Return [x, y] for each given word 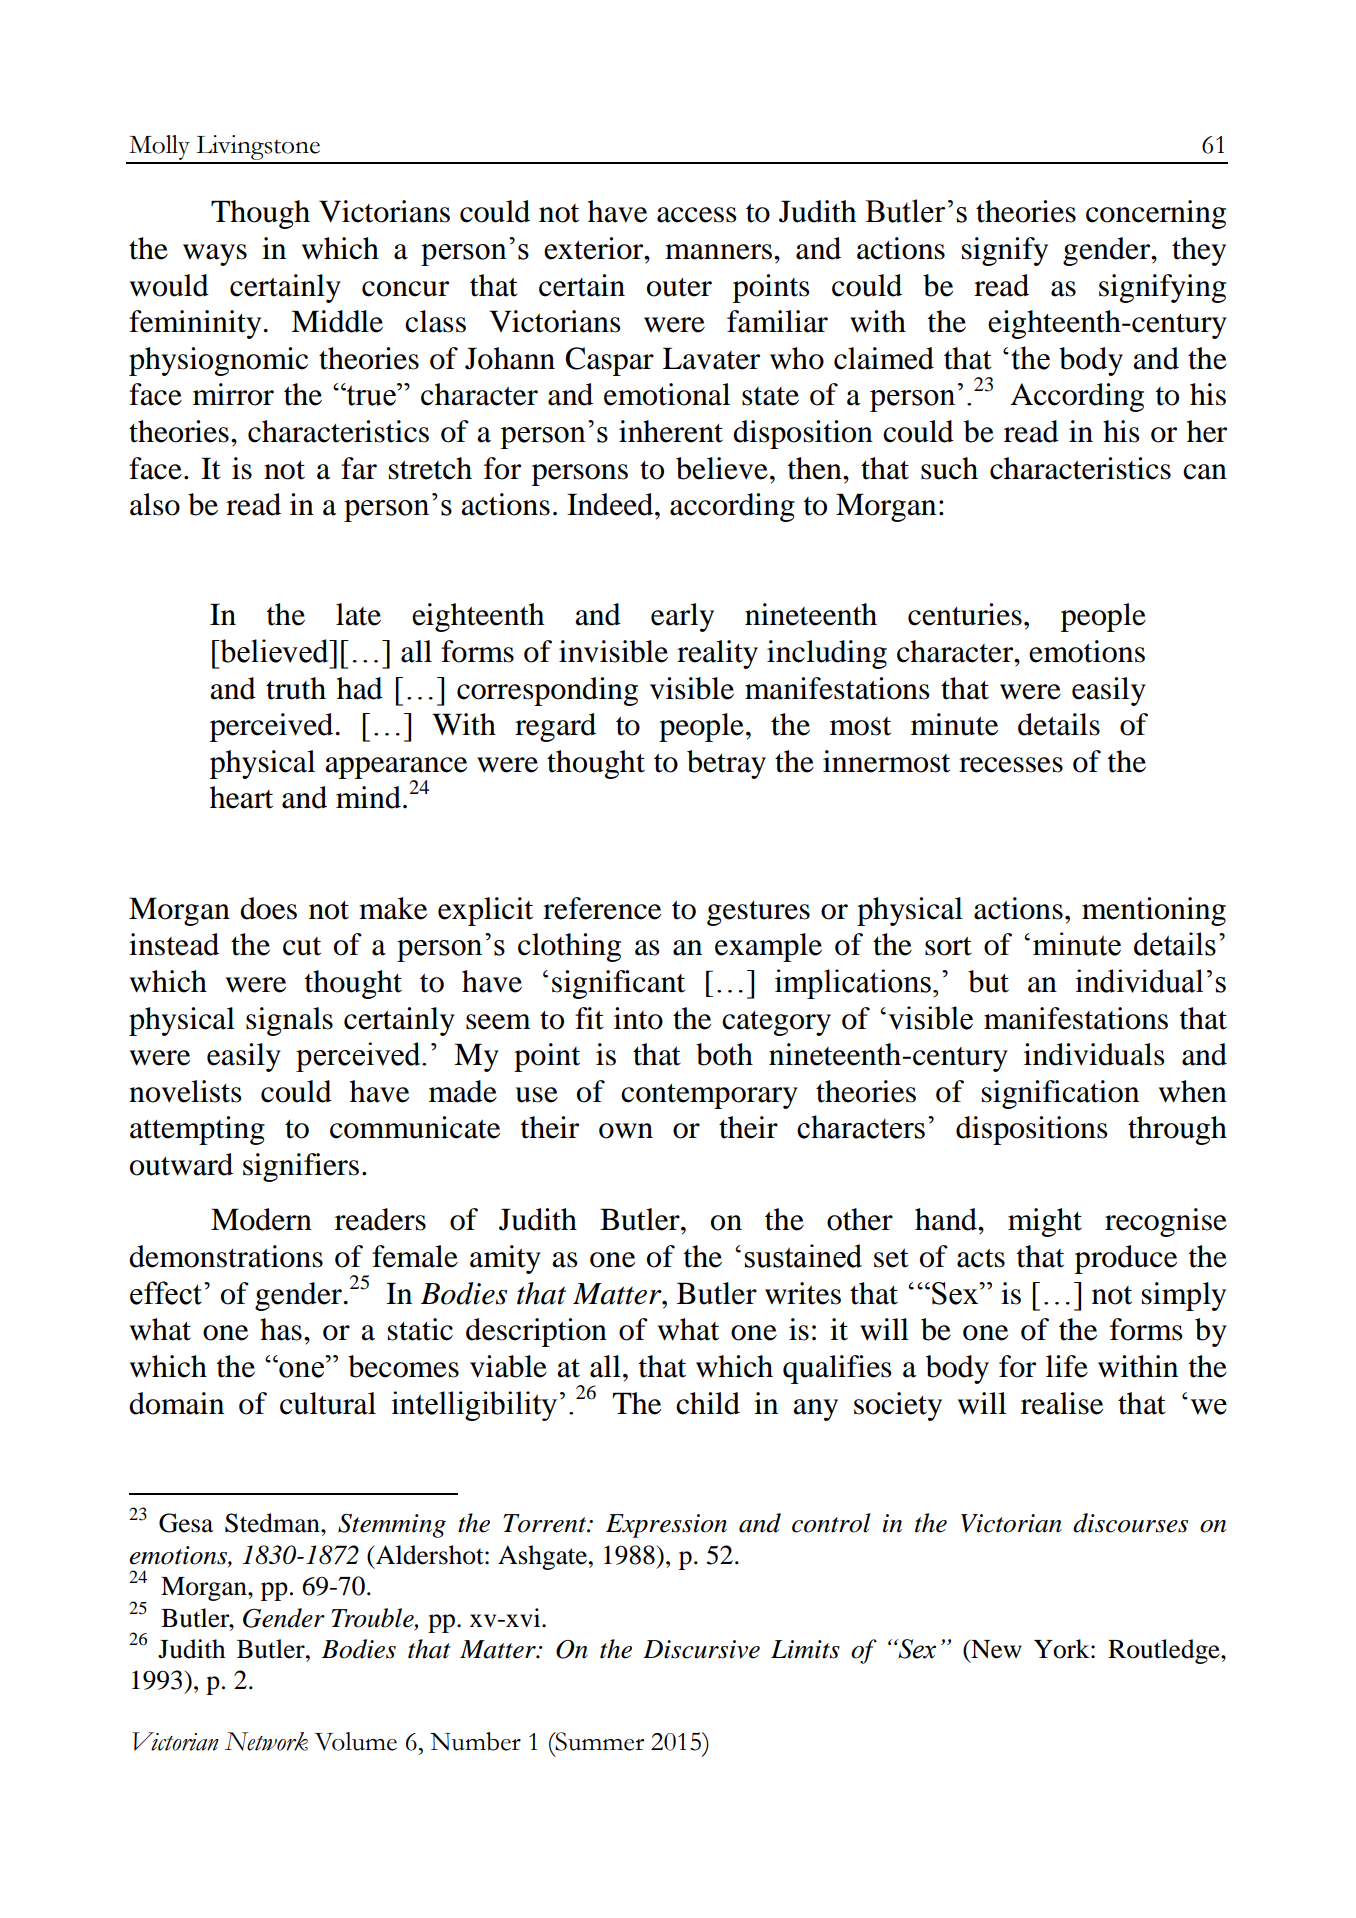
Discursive [701, 1649]
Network [266, 1741]
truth [296, 688]
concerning [1156, 214]
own [626, 1131]
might [1045, 1222]
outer [679, 287]
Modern [261, 1219]
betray [726, 764]
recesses [1011, 765]
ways [215, 255]
